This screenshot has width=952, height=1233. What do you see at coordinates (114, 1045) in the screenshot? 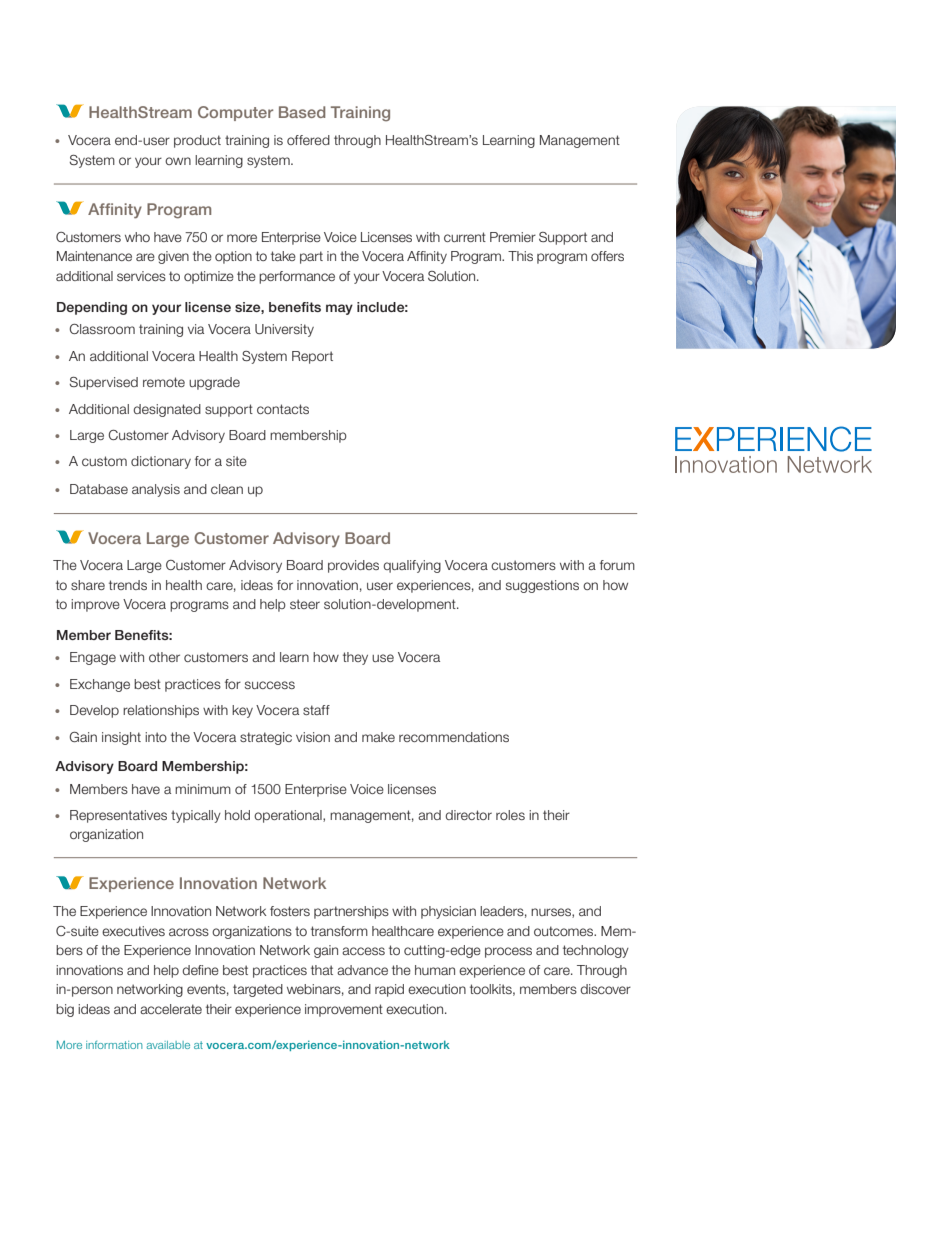
I see `information` at bounding box center [114, 1045].
